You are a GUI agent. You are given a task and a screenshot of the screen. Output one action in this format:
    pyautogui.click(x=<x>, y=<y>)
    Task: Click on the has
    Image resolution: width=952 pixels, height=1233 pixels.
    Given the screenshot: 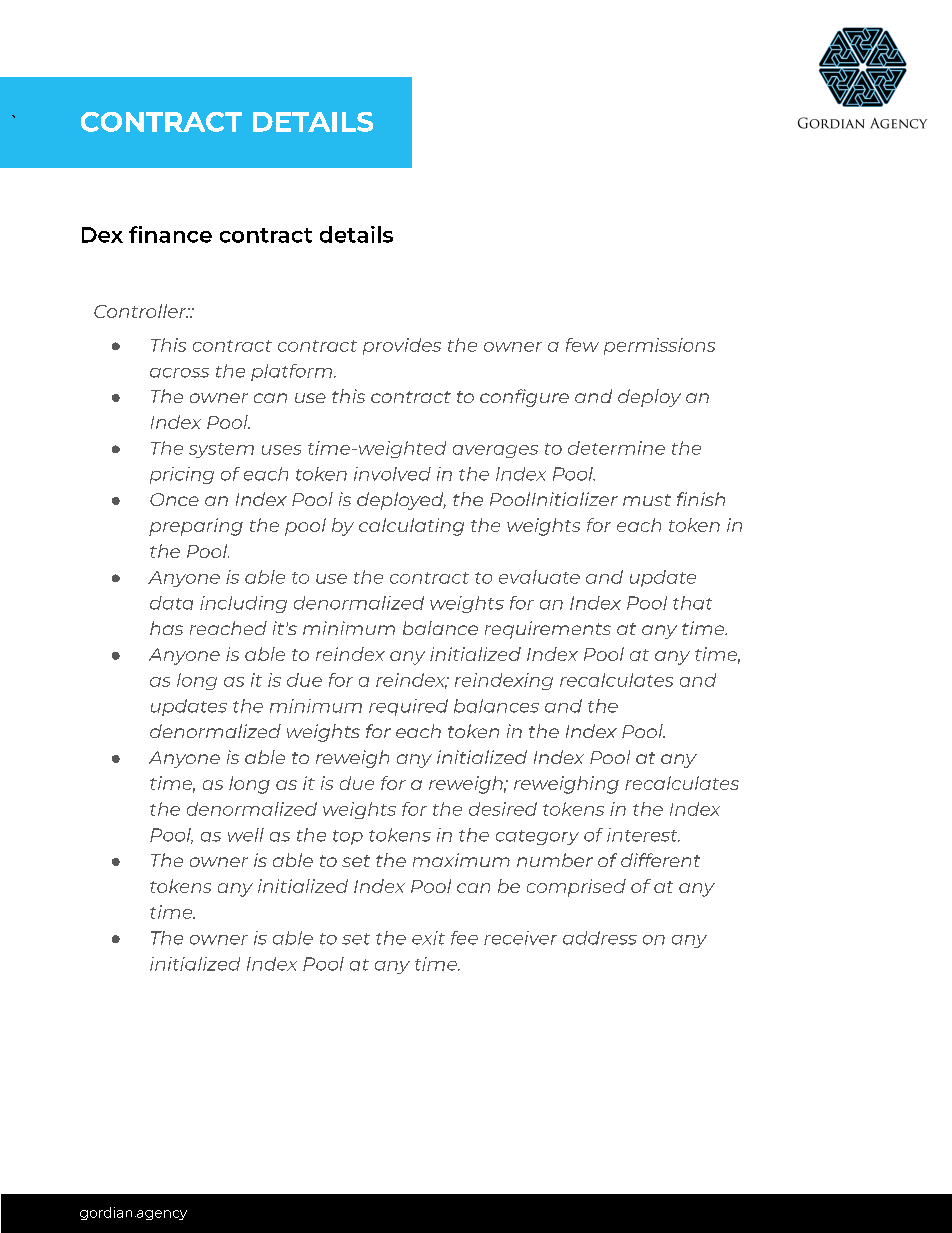 What is the action you would take?
    pyautogui.click(x=166, y=628)
